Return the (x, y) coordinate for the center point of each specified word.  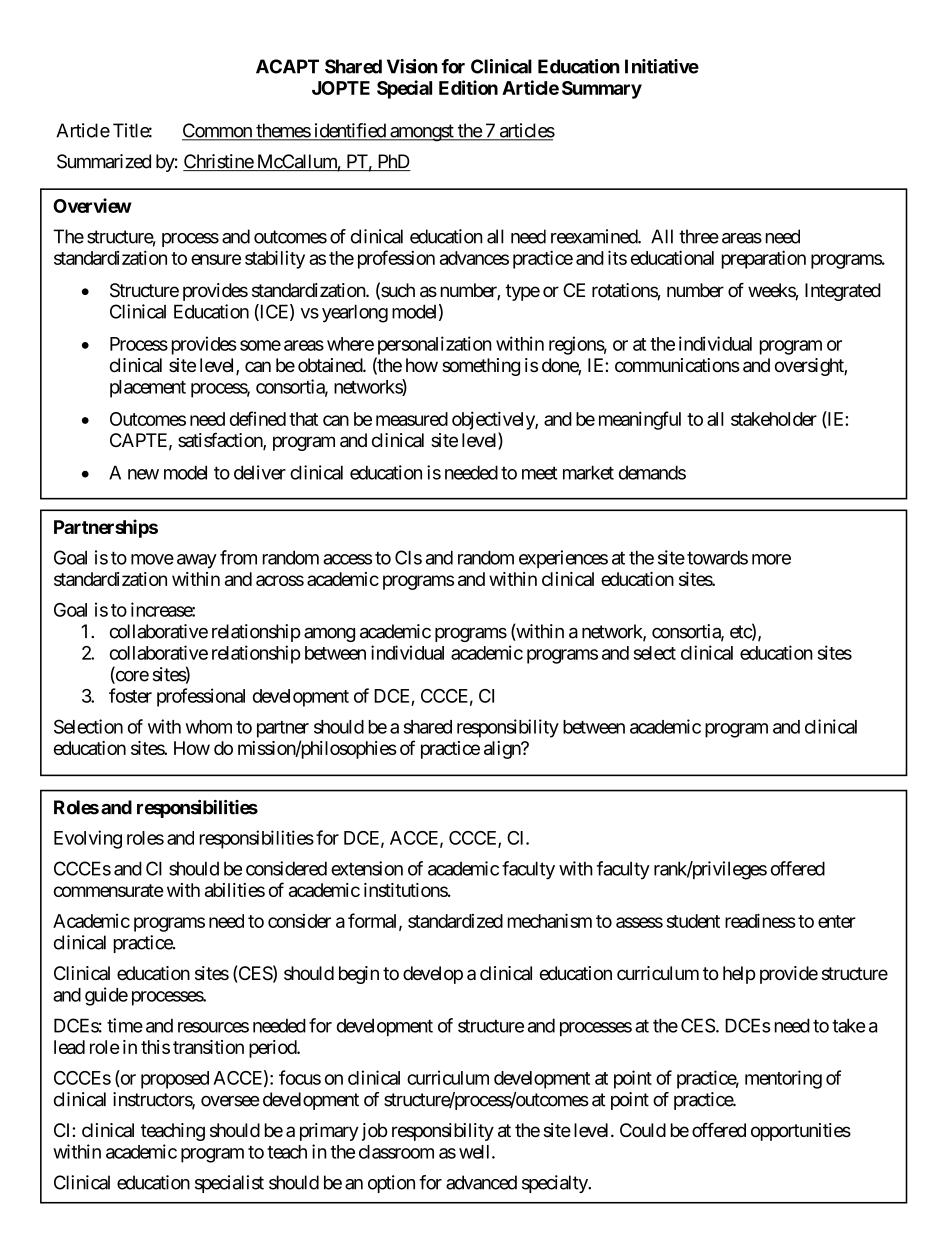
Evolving (88, 839)
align (503, 750)
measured (412, 419)
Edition (468, 87)
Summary (602, 90)
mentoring (783, 1079)
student (693, 921)
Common (218, 131)
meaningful (640, 420)
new (143, 474)
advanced (481, 1182)
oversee (230, 1101)
